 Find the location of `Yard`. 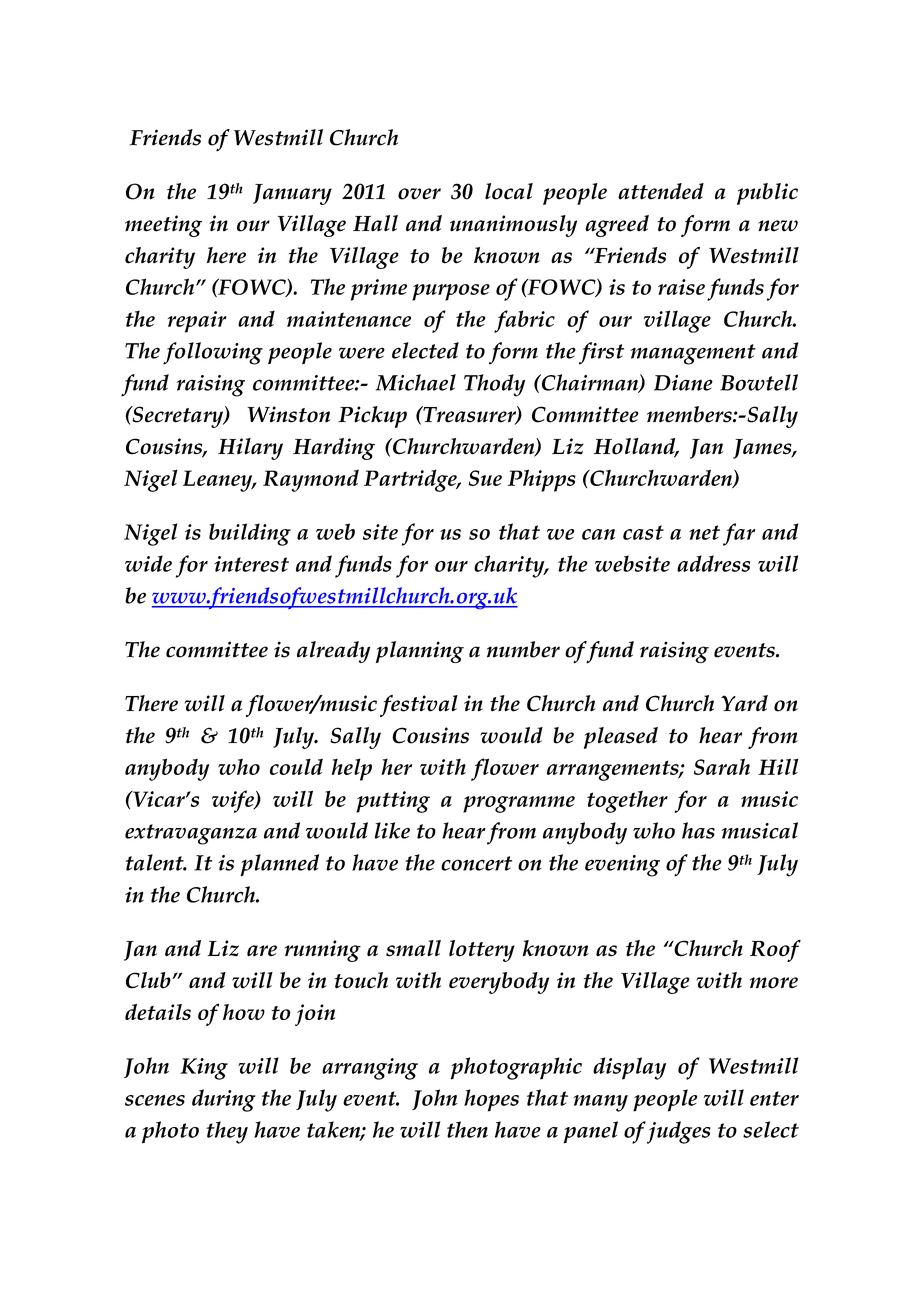

Yard is located at coordinates (744, 703).
